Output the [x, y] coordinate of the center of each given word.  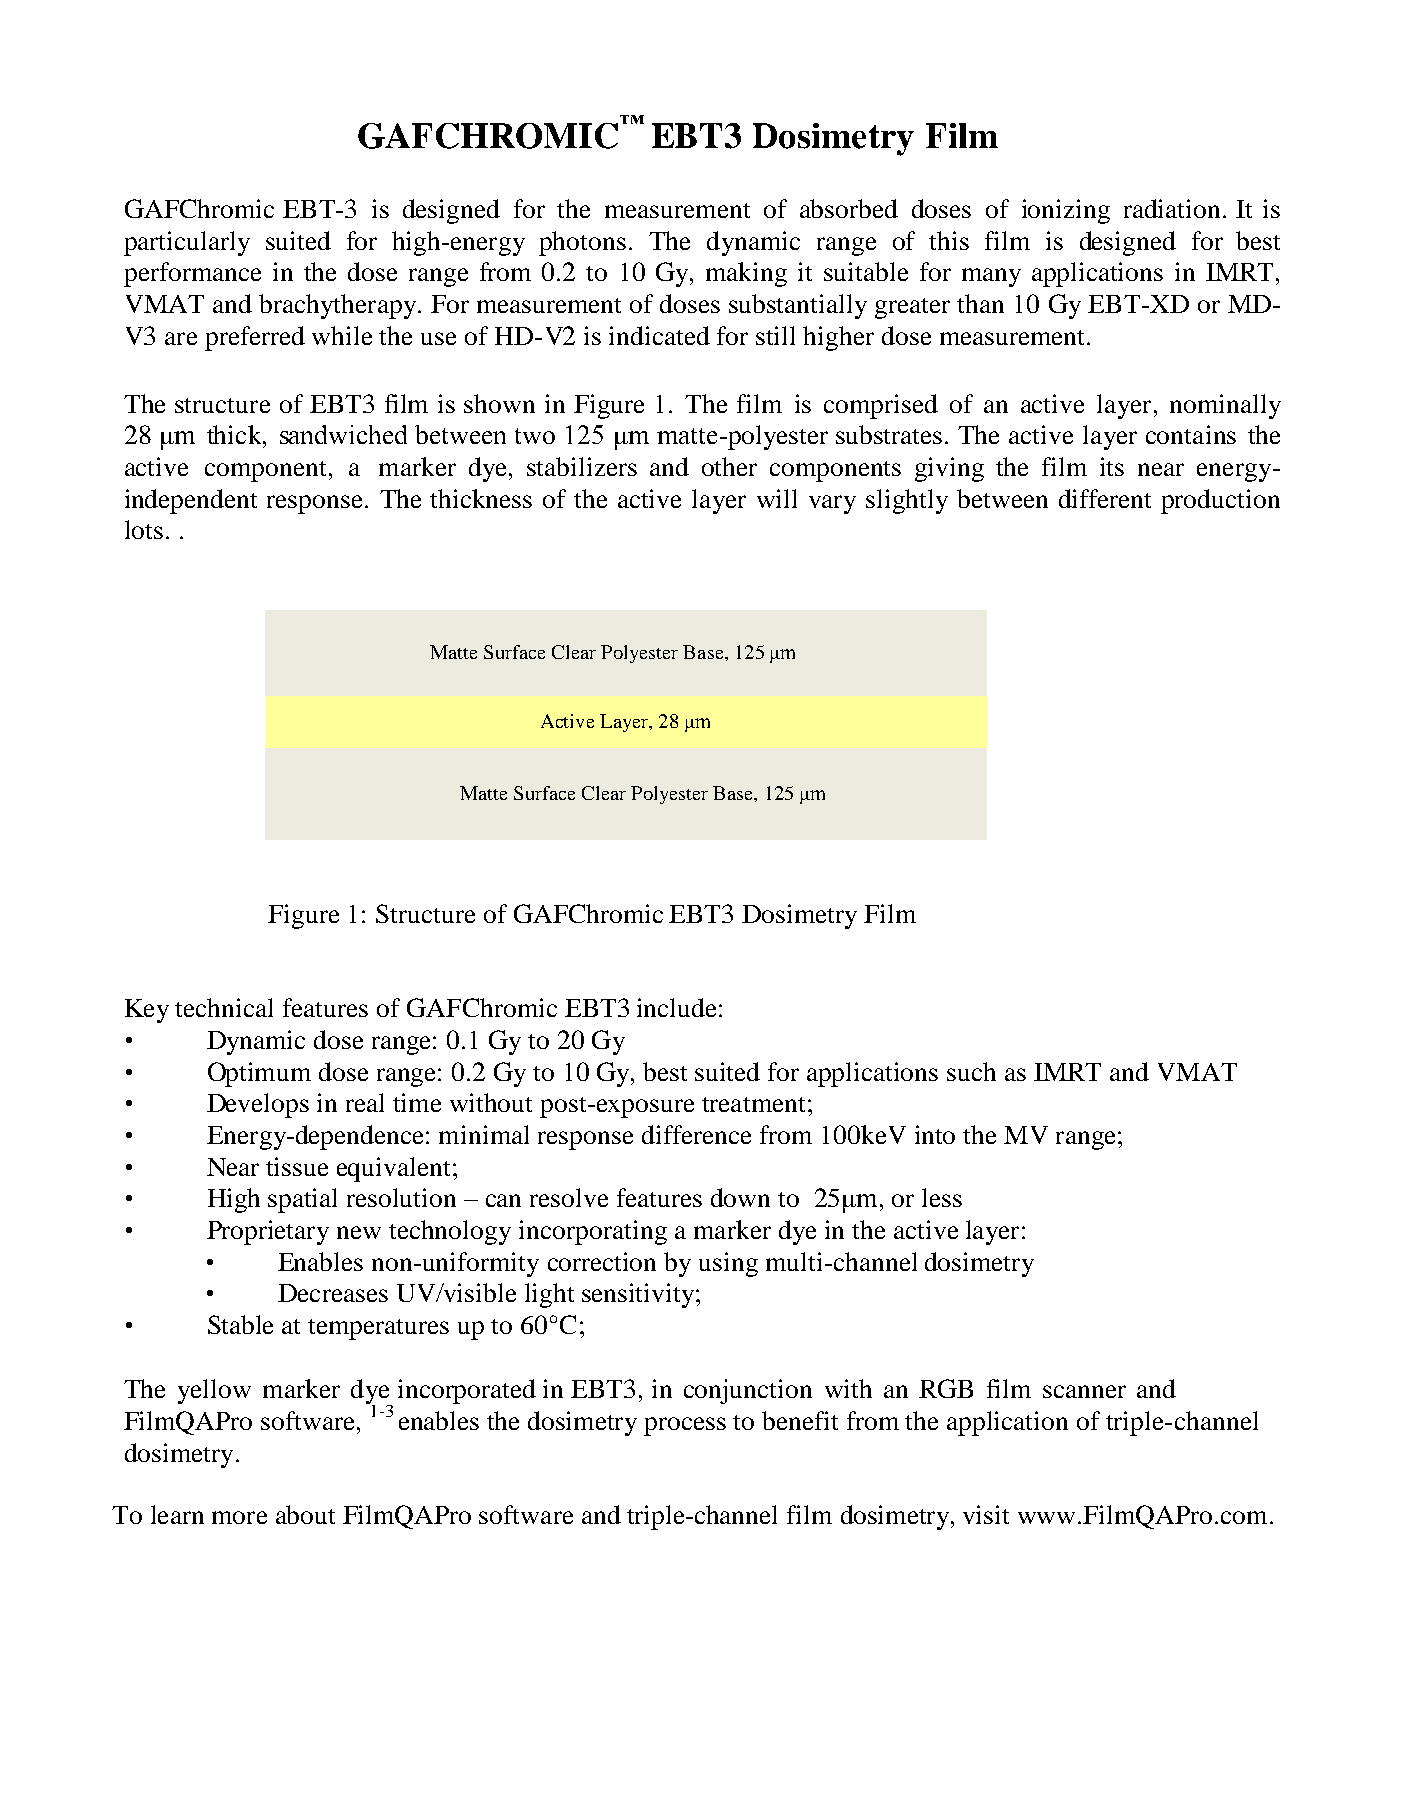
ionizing [1066, 211]
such [971, 1071]
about [305, 1514]
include [676, 1007]
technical [224, 1007]
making [746, 274]
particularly [187, 243]
